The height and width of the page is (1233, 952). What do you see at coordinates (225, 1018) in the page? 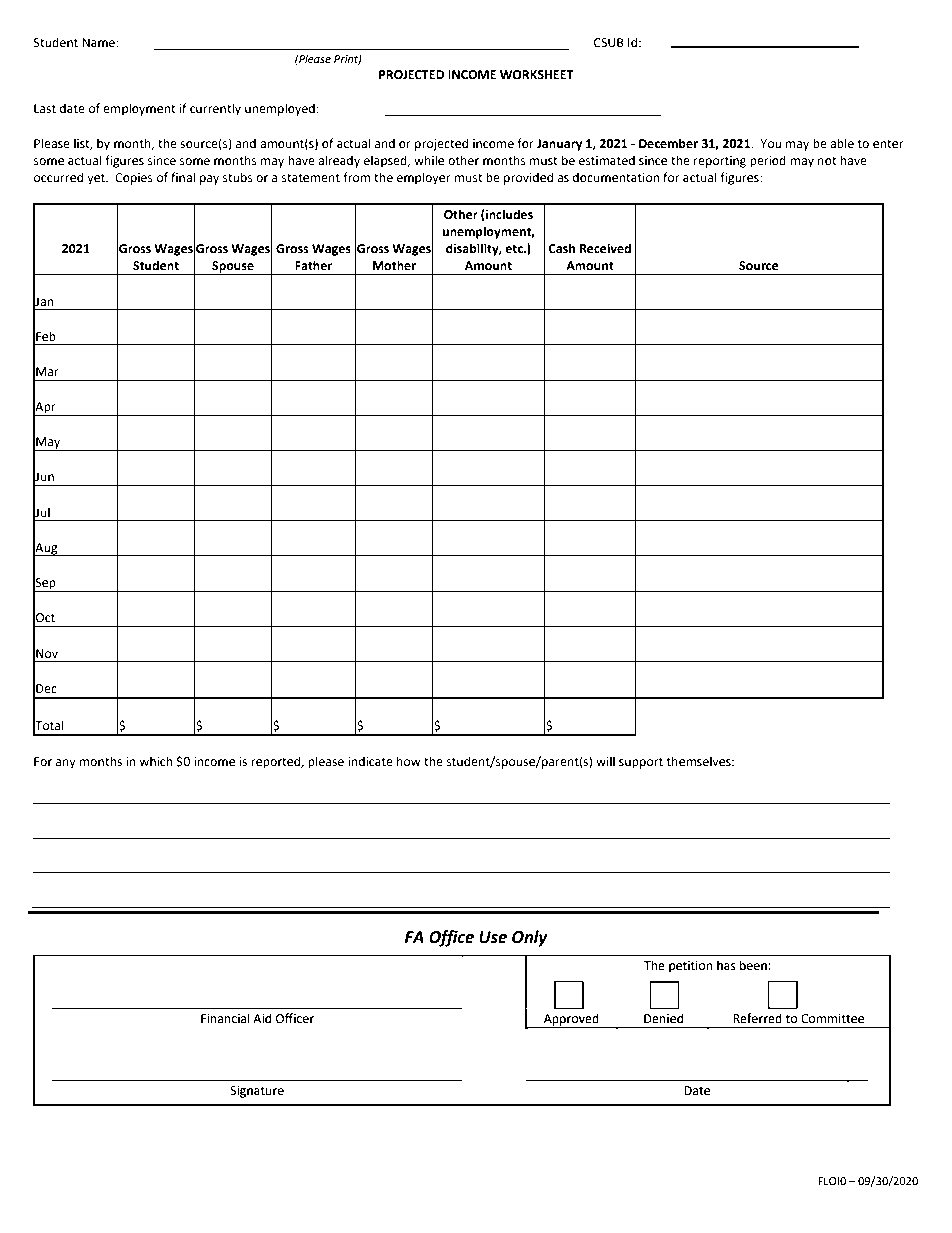
I see `Financial` at bounding box center [225, 1018].
